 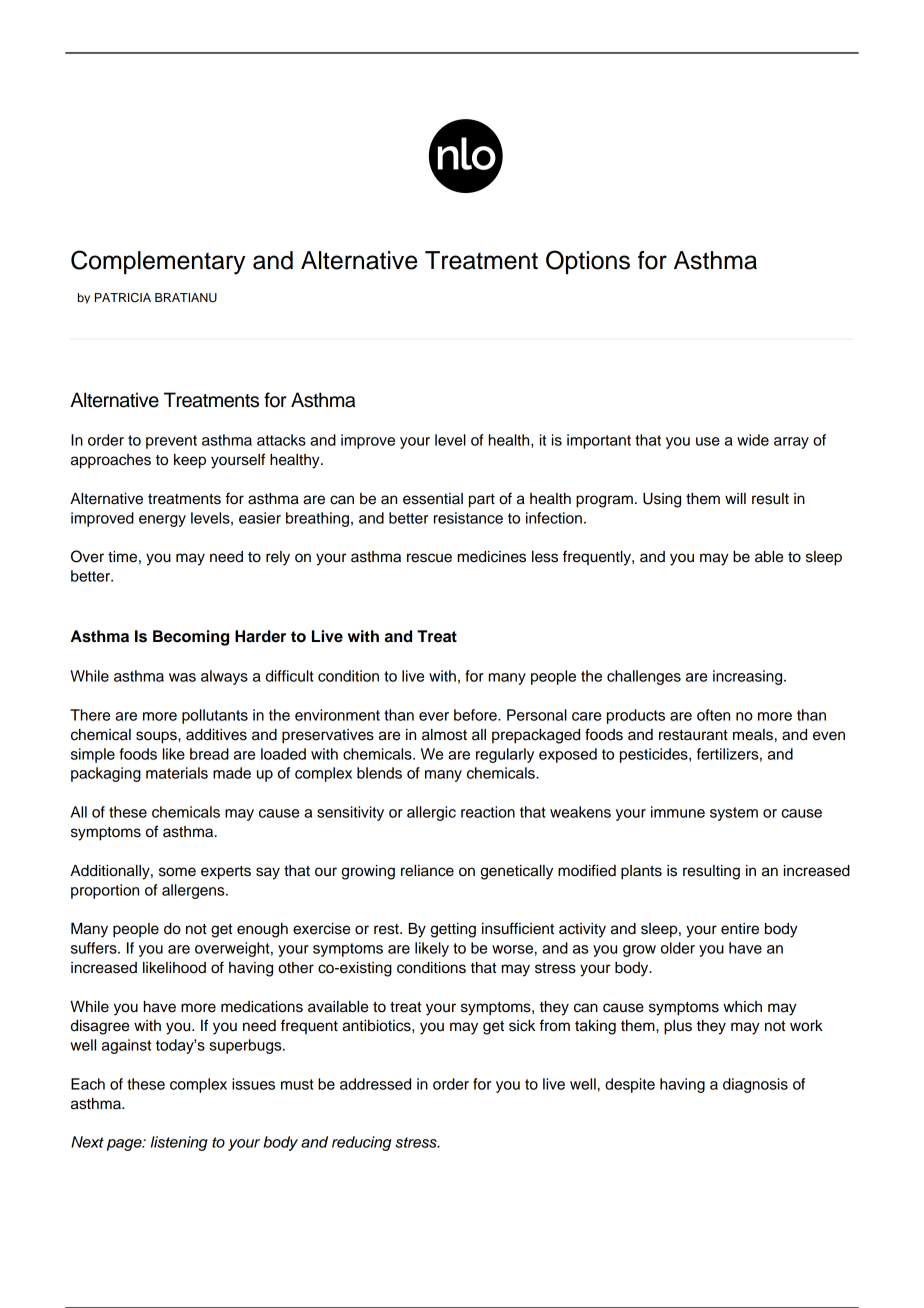 I want to click on diagnosis, so click(x=755, y=1085).
